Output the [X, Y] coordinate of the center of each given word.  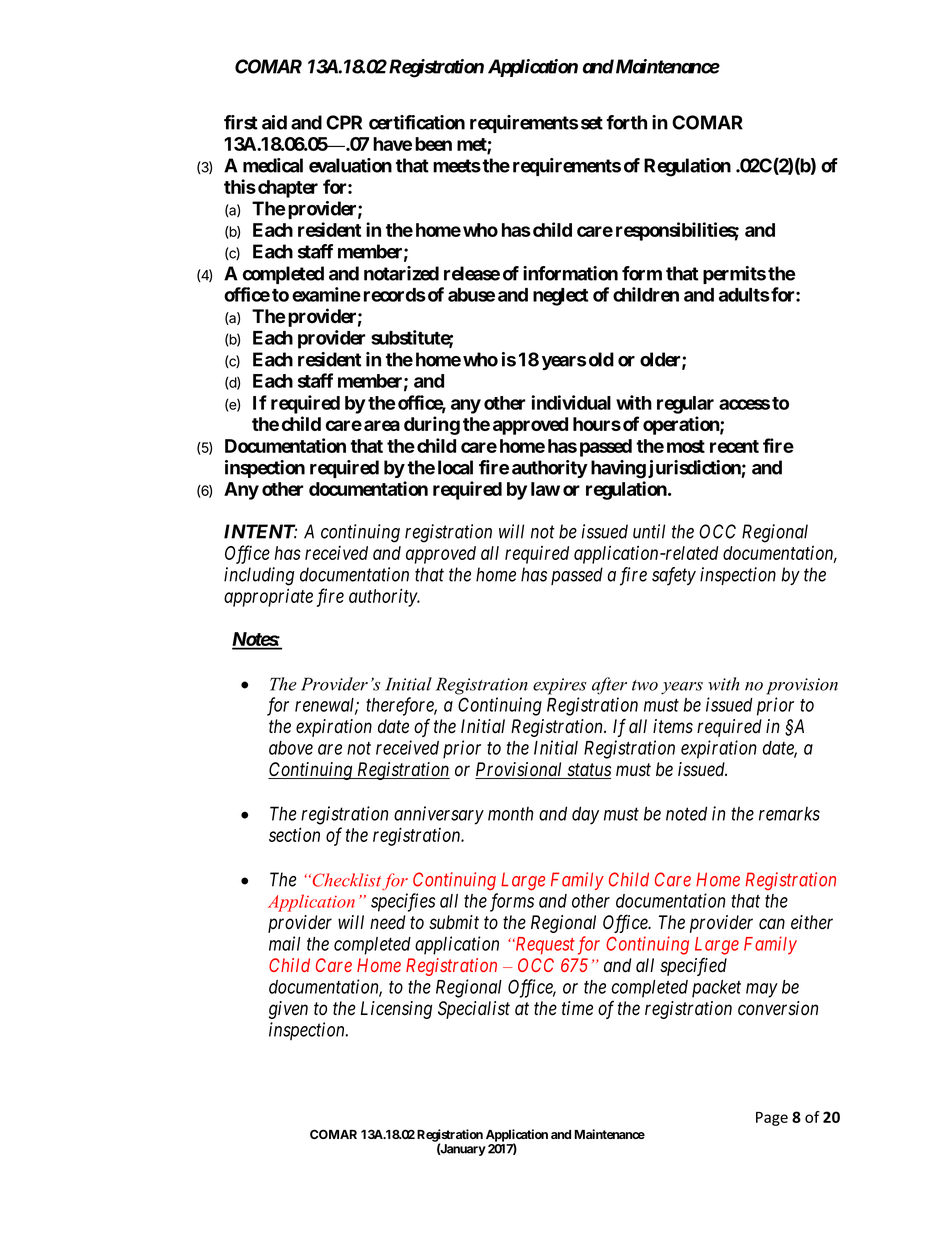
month [510, 814]
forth [626, 122]
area [382, 425]
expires [560, 686]
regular [685, 405]
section [294, 834]
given [288, 1010]
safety [674, 576]
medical [273, 165]
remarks [789, 814]
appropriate [268, 597]
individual [571, 402]
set [592, 123]
